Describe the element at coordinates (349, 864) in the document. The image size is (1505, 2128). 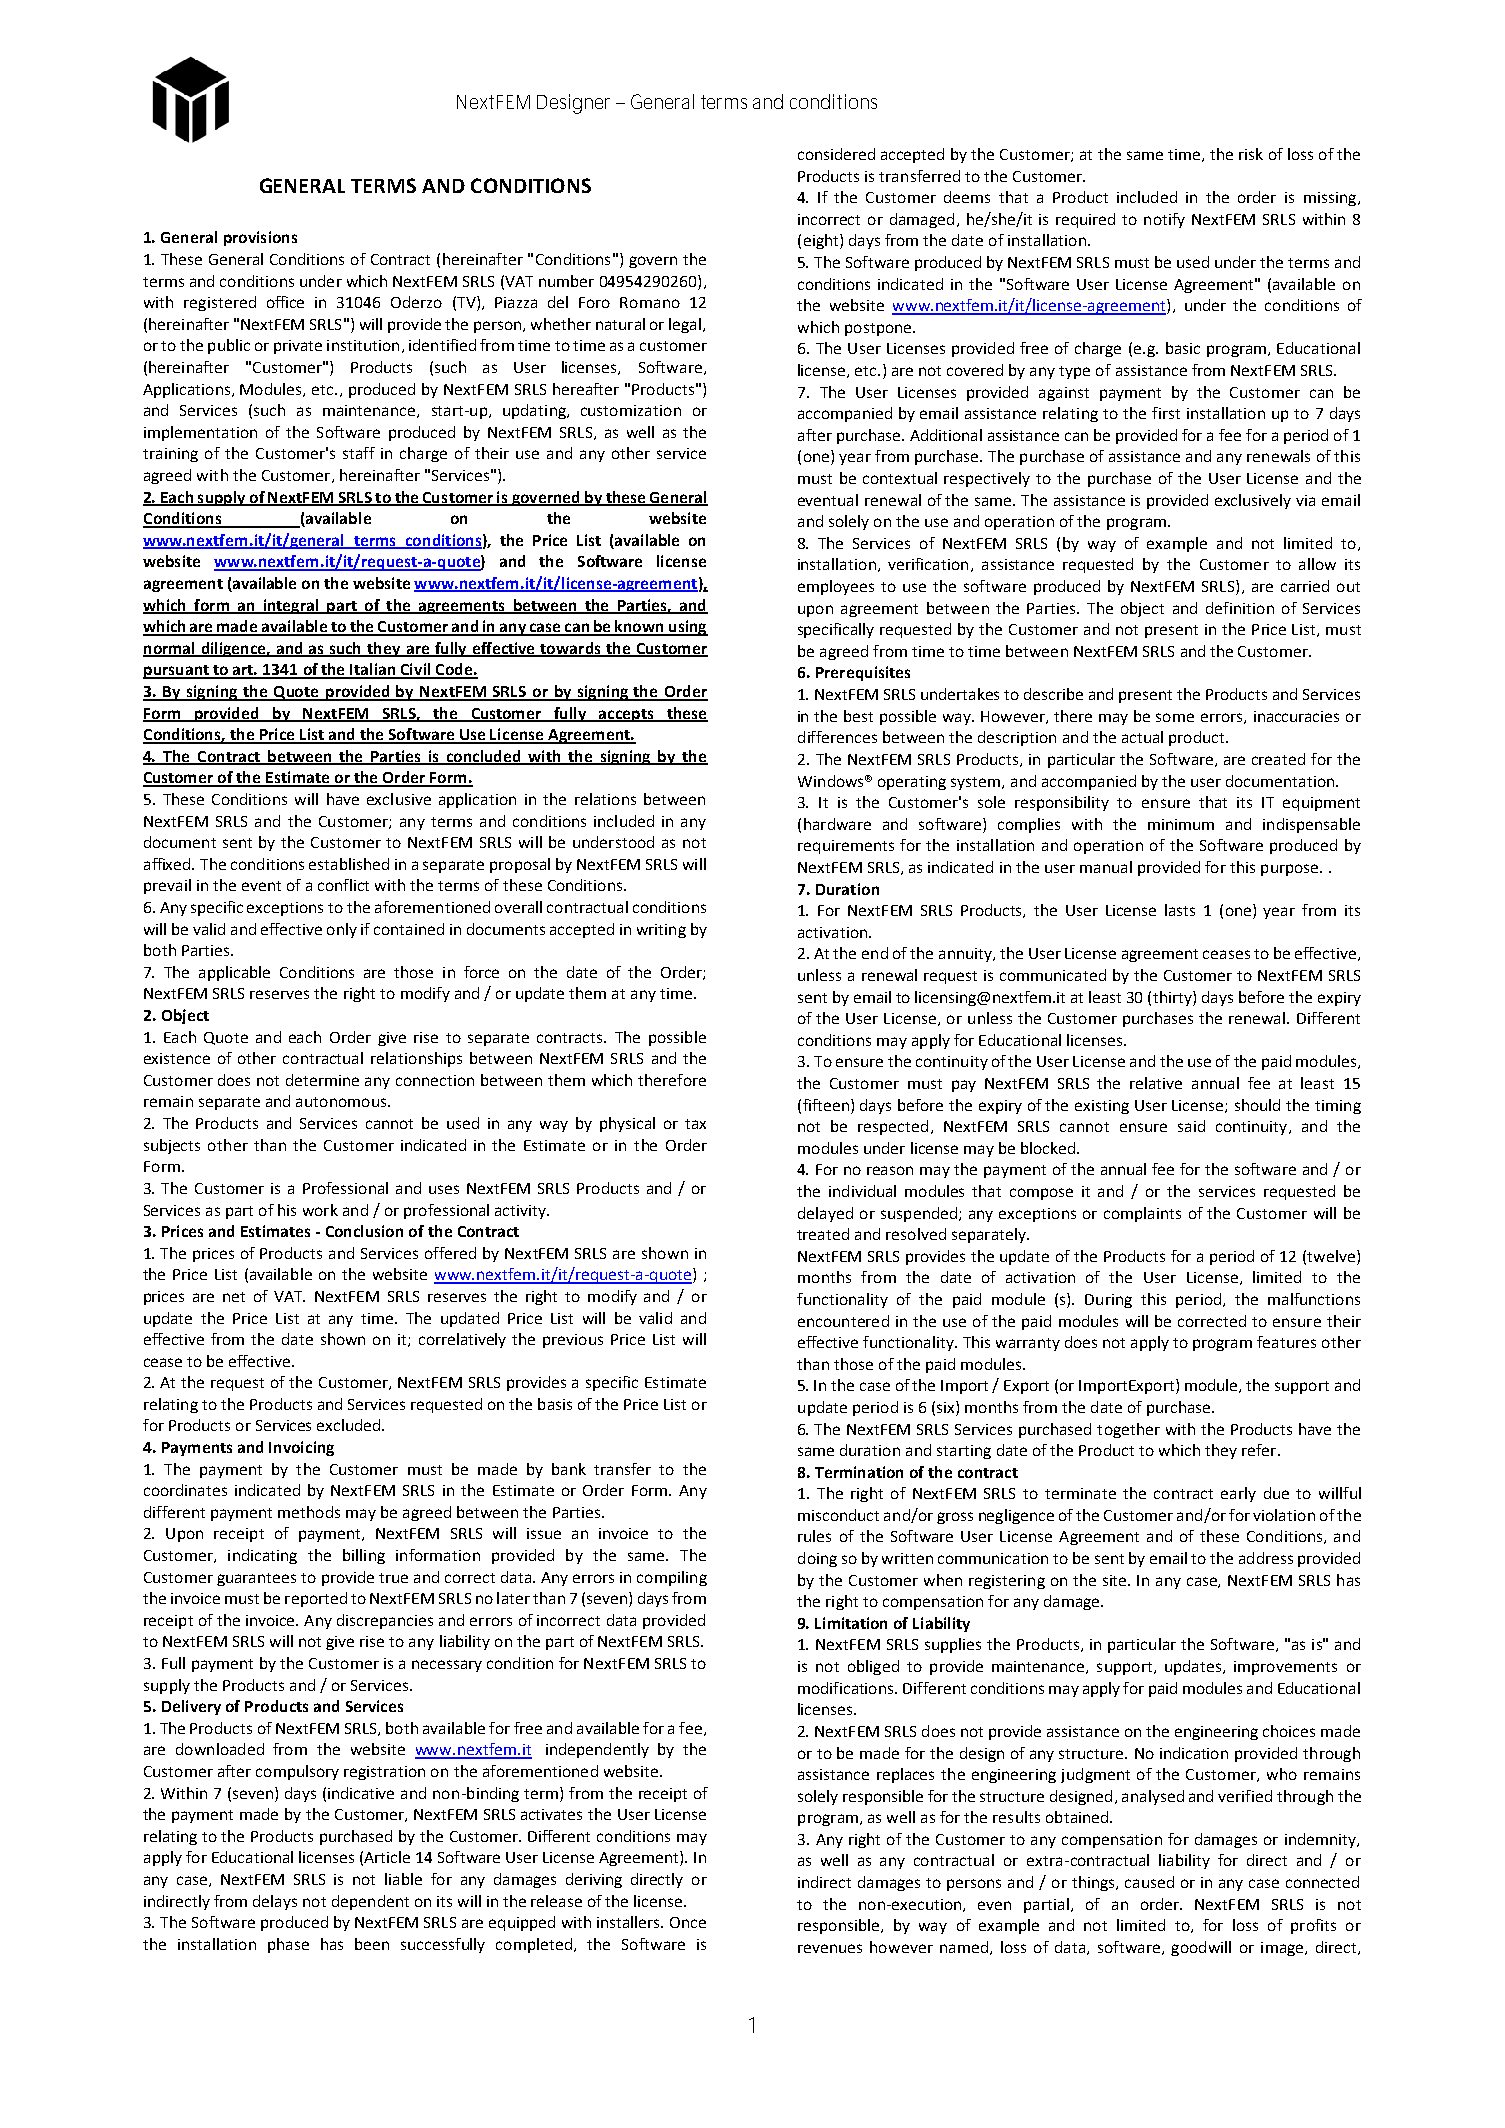
I see `established` at that location.
